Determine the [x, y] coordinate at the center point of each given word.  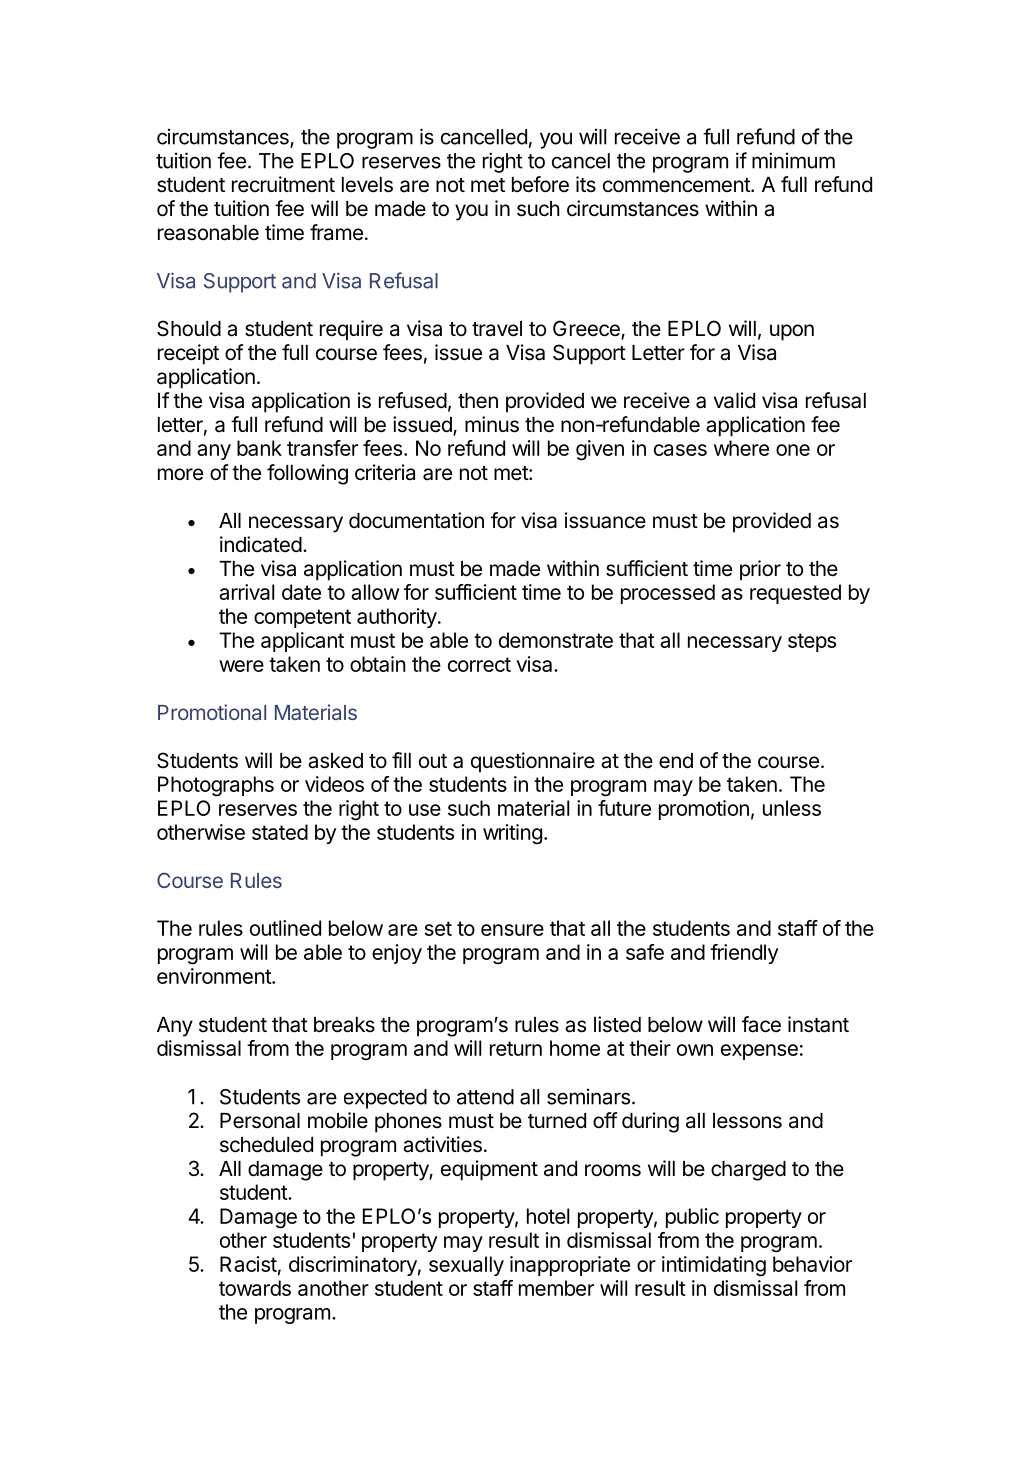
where [741, 448]
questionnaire [533, 762]
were [241, 666]
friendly [744, 954]
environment [215, 976]
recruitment [283, 184]
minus [492, 424]
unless [792, 808]
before [540, 184]
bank [259, 448]
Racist [248, 1264]
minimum [793, 160]
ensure [512, 930]
